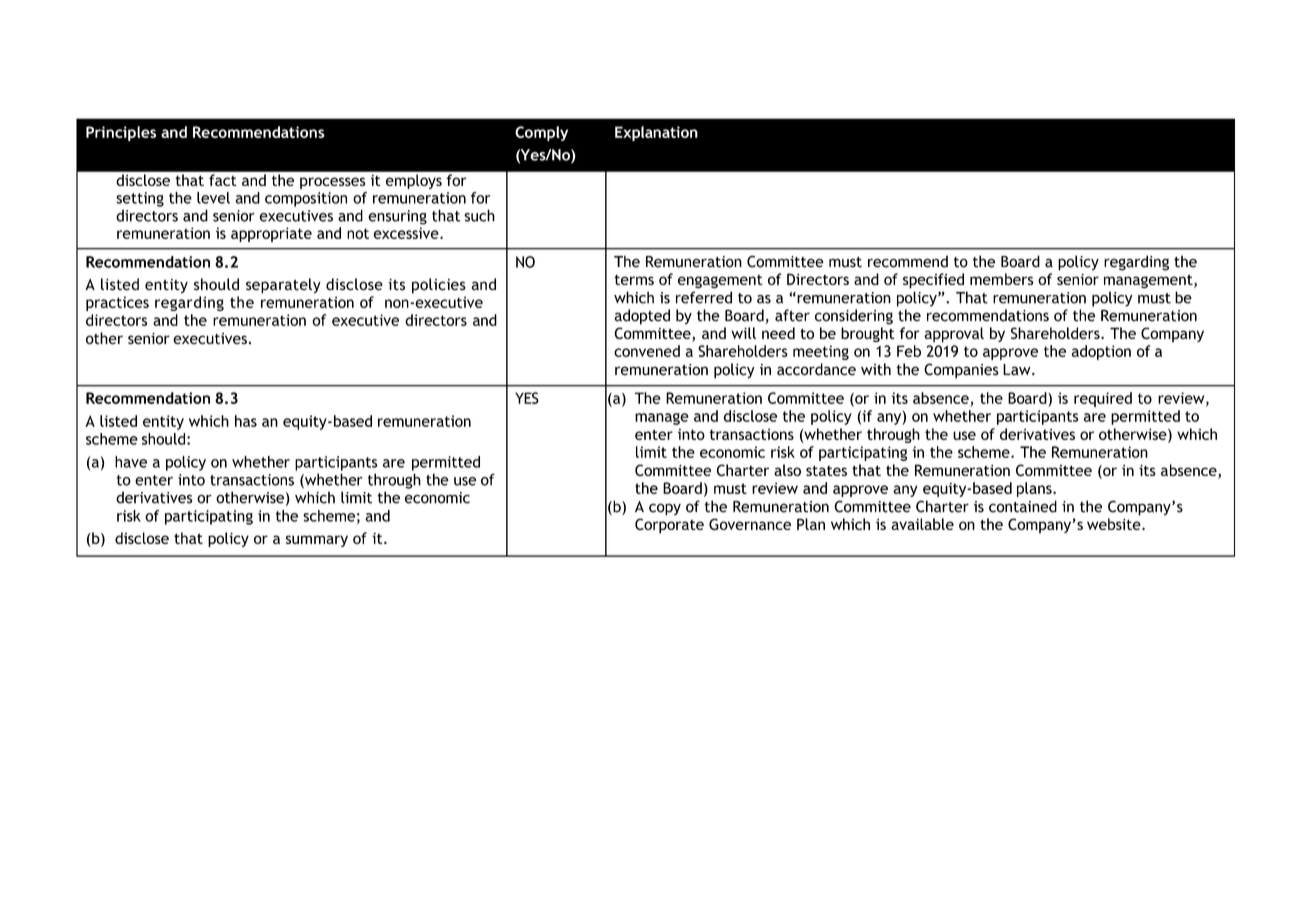  Describe the element at coordinates (541, 133) in the screenshot. I see `Comply` at that location.
